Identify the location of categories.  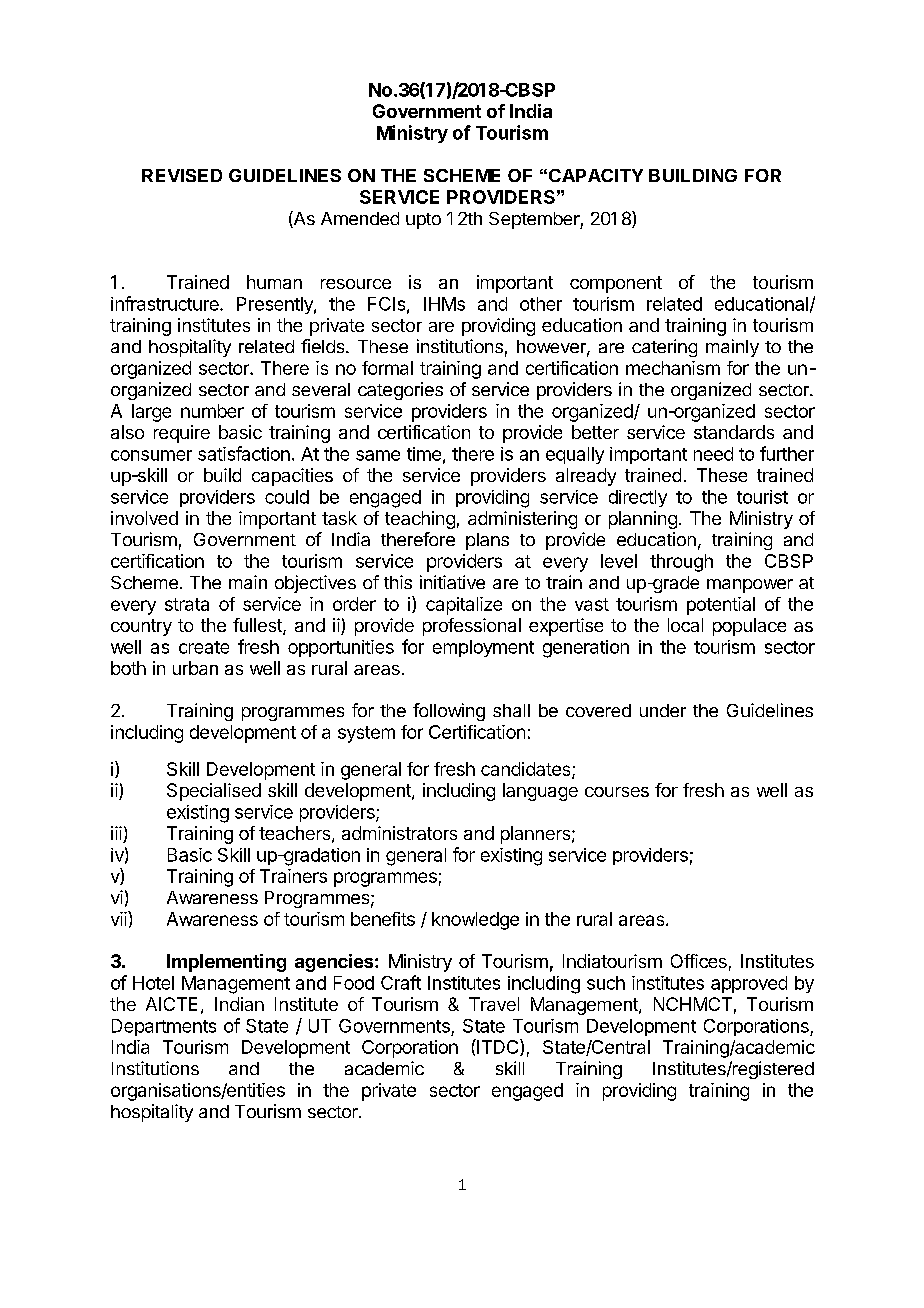
(400, 391).
